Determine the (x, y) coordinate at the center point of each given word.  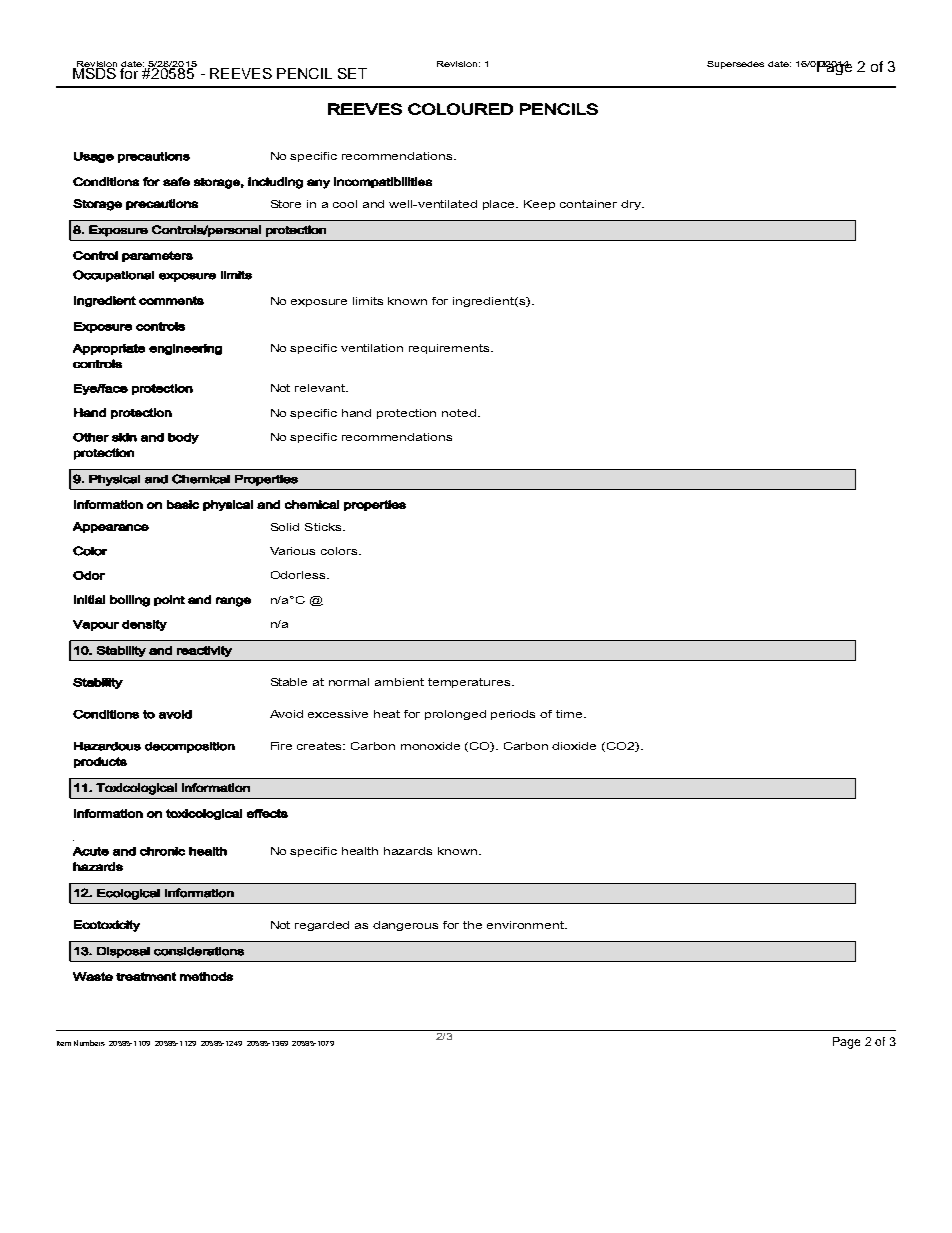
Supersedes (735, 65)
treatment (146, 976)
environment (527, 925)
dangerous (405, 926)
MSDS (95, 72)
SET (352, 73)
